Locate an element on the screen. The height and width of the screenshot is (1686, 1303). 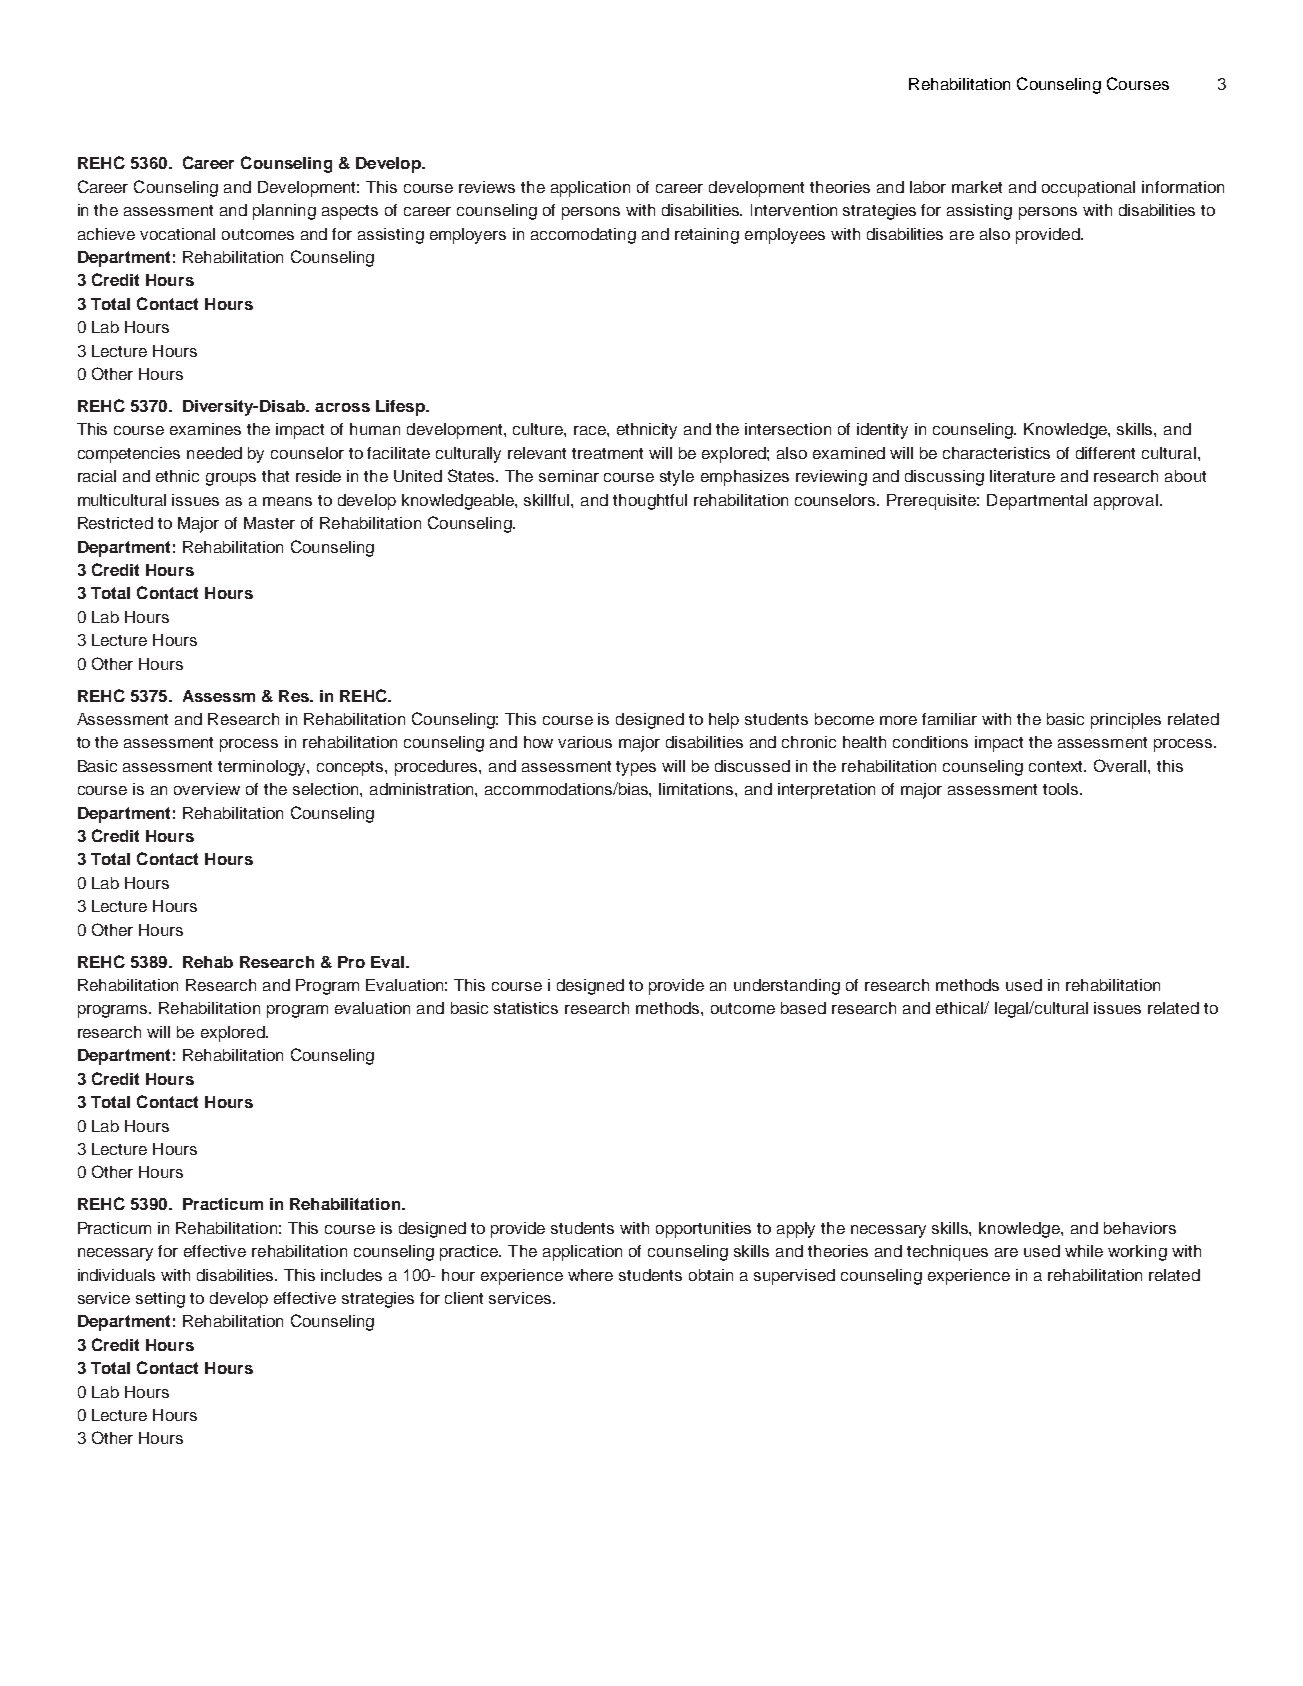
vocational is located at coordinates (177, 234).
